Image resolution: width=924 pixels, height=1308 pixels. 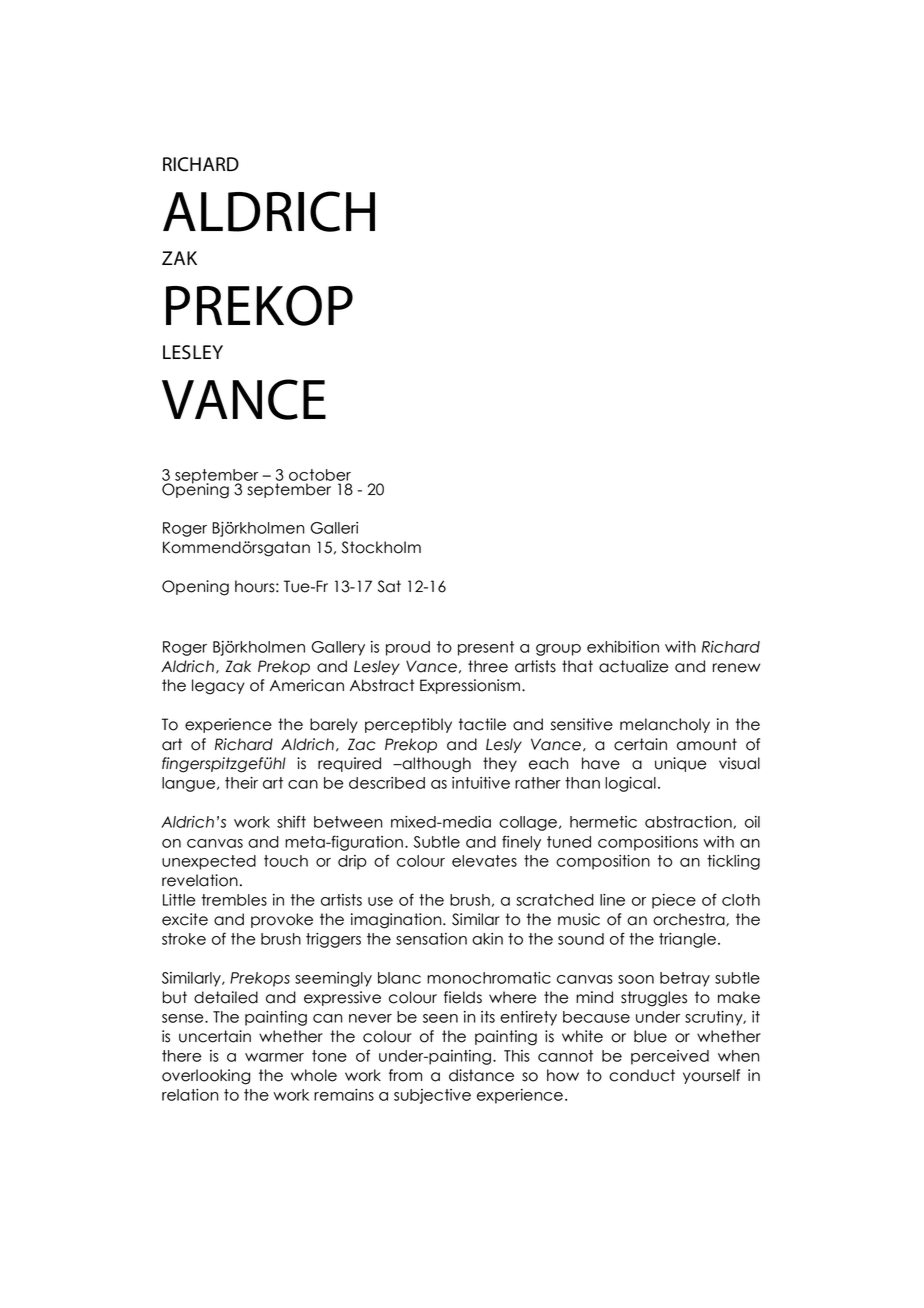 What do you see at coordinates (241, 783) in the screenshot?
I see `their` at bounding box center [241, 783].
